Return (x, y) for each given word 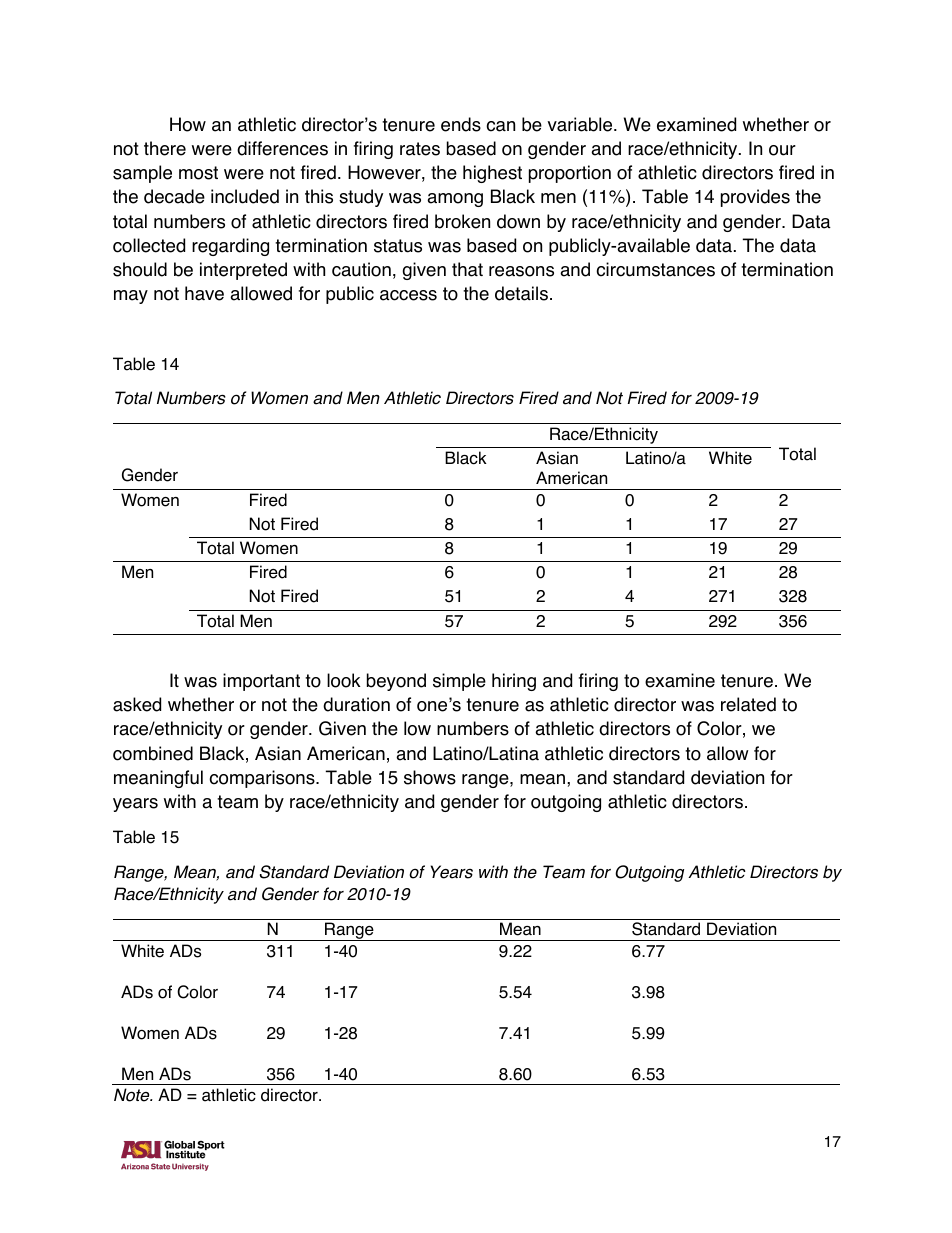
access (408, 295)
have (204, 293)
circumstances (655, 269)
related (748, 704)
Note (133, 1095)
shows (430, 777)
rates (420, 149)
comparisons (263, 779)
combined (153, 753)
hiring (514, 682)
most (198, 173)
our (782, 150)
